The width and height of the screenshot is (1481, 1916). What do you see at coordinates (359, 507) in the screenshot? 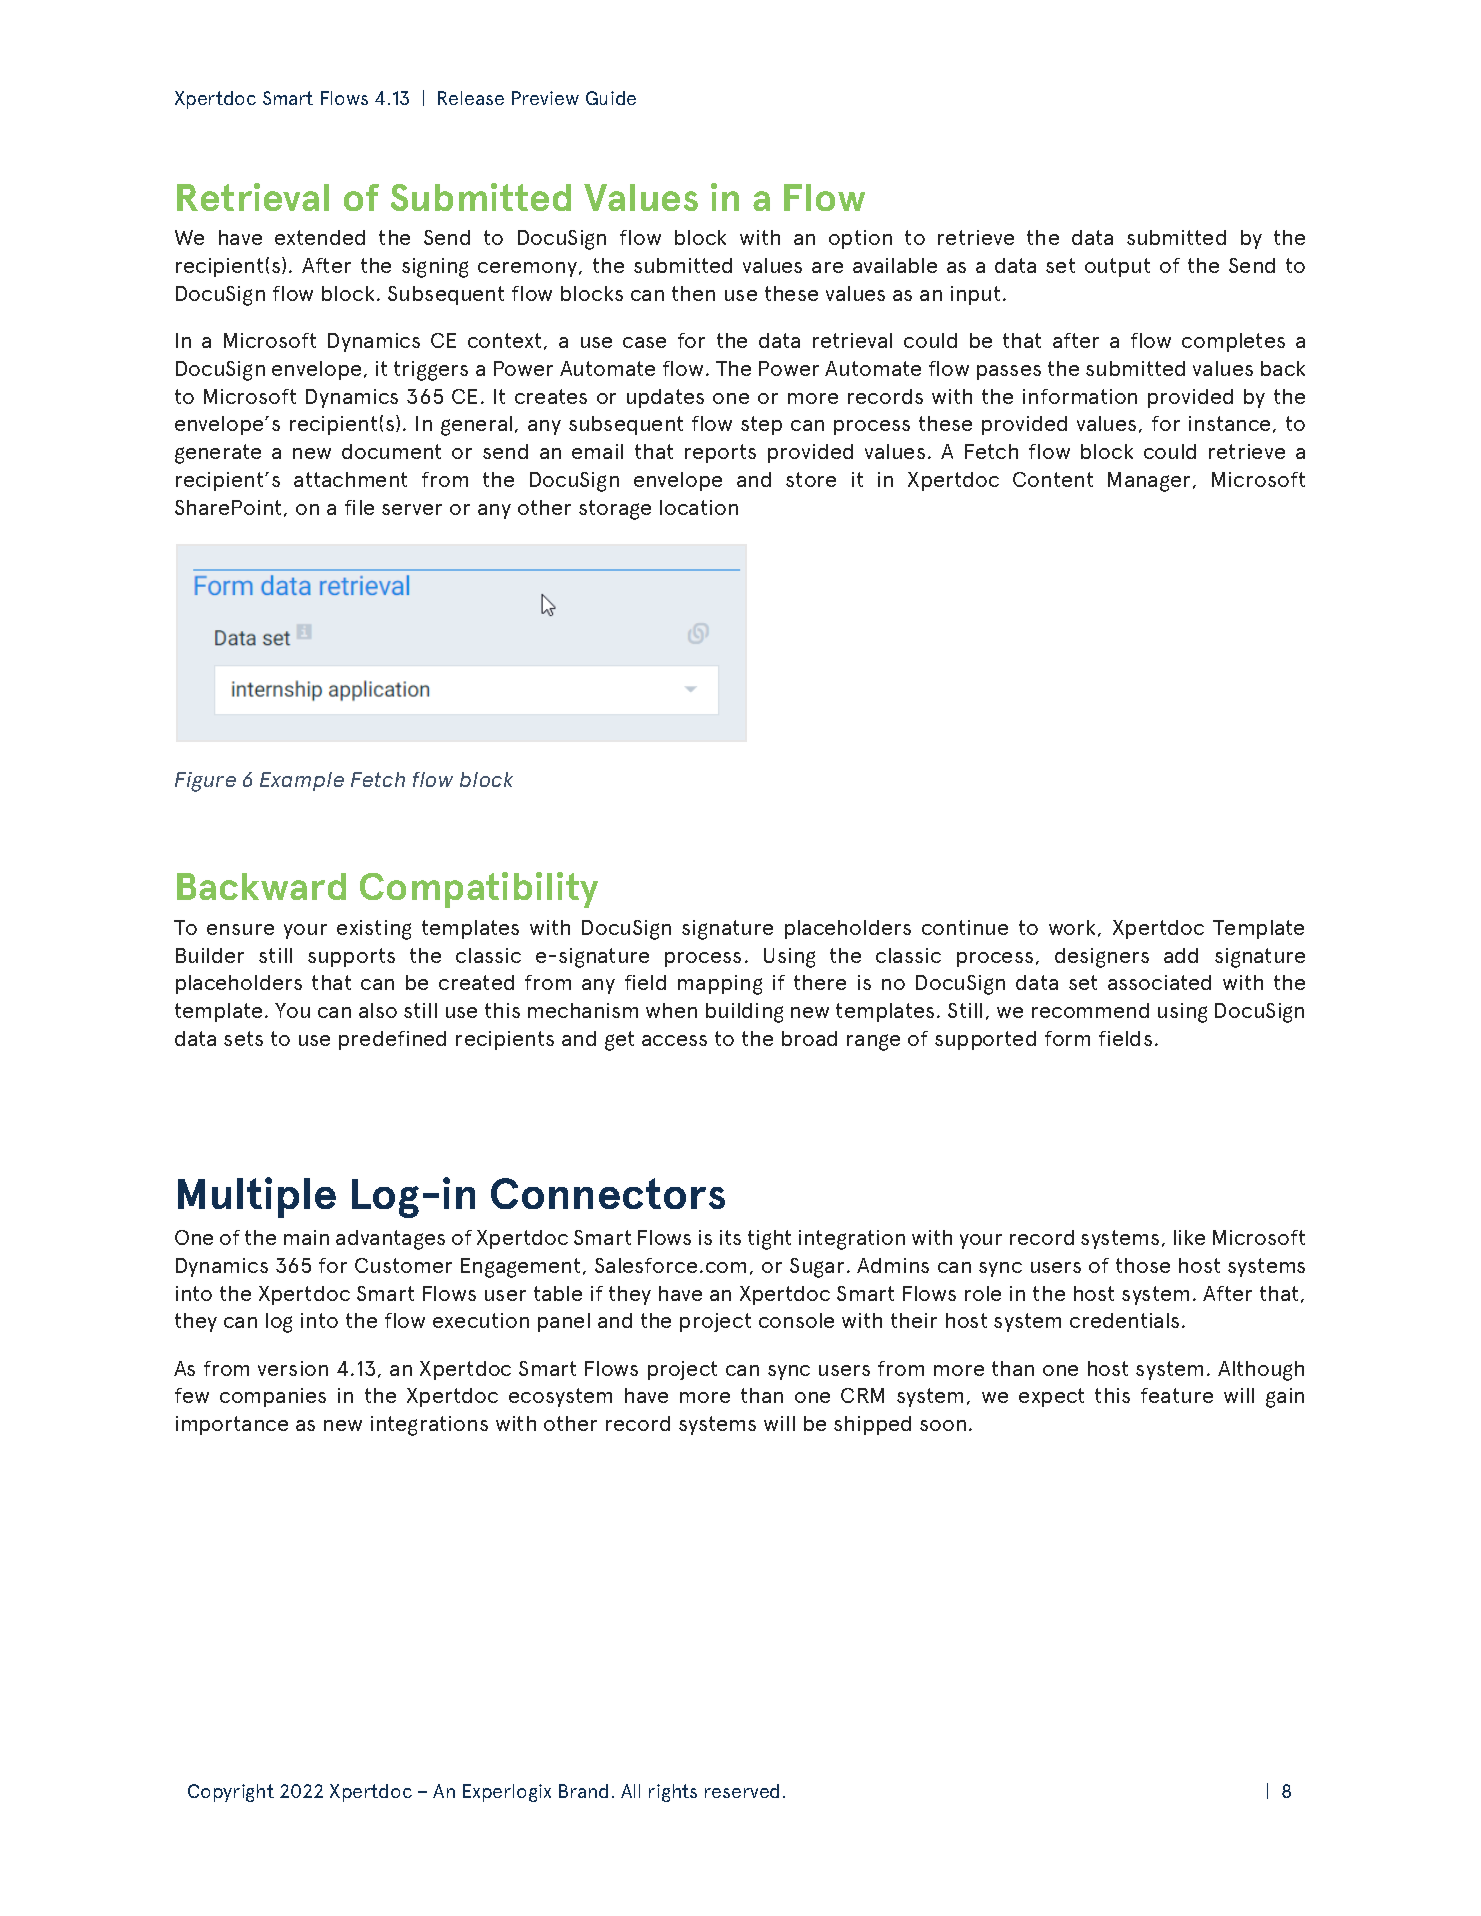
I see `file` at bounding box center [359, 507].
